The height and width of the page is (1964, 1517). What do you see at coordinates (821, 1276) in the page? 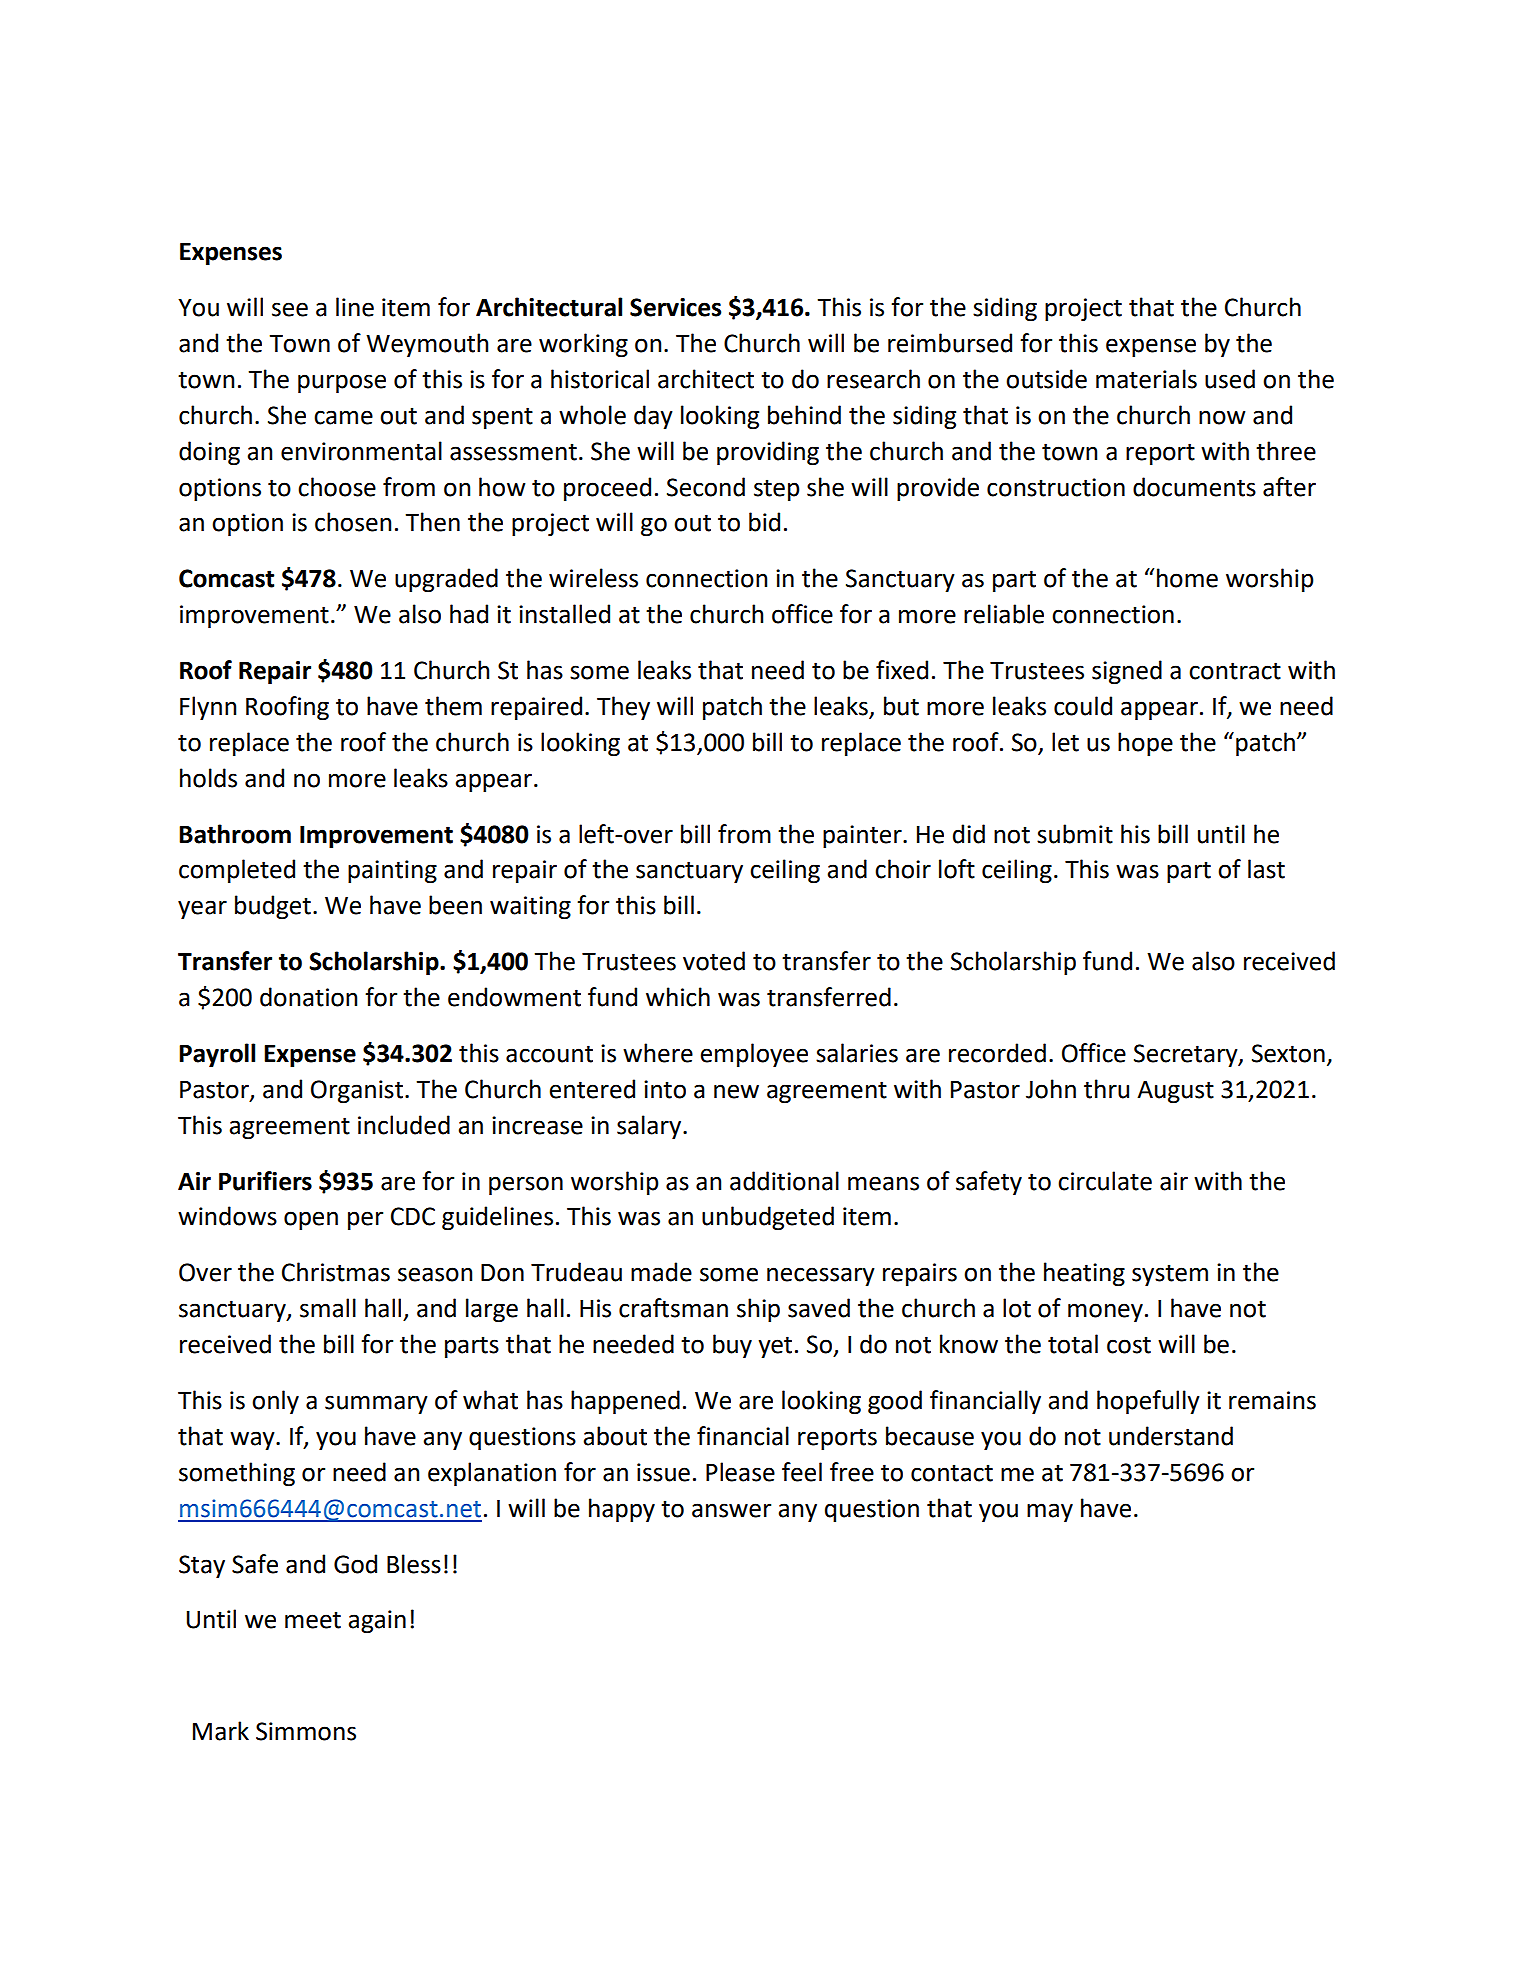
I see `necessary` at bounding box center [821, 1276].
